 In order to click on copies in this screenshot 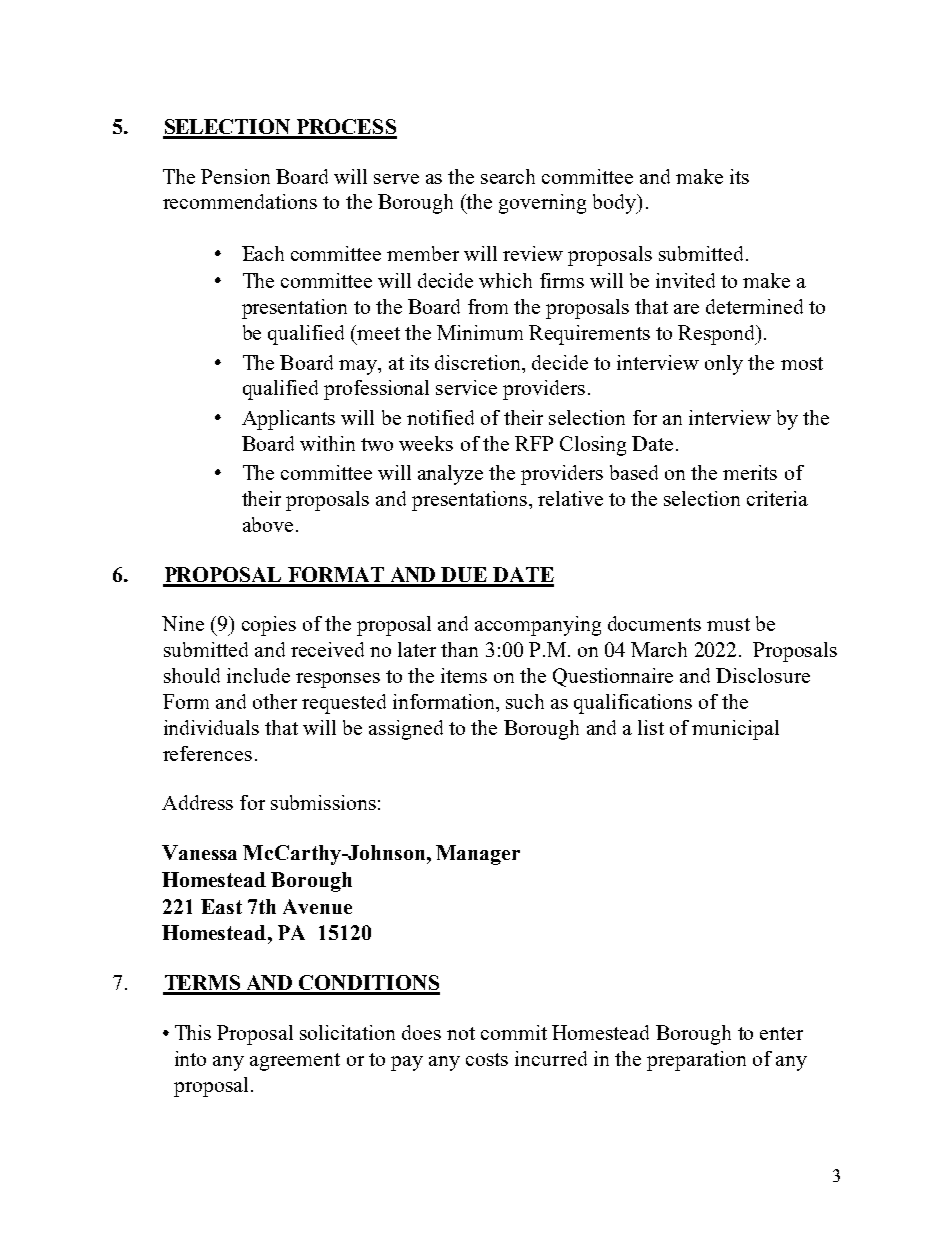, I will do `click(269, 626)`.
